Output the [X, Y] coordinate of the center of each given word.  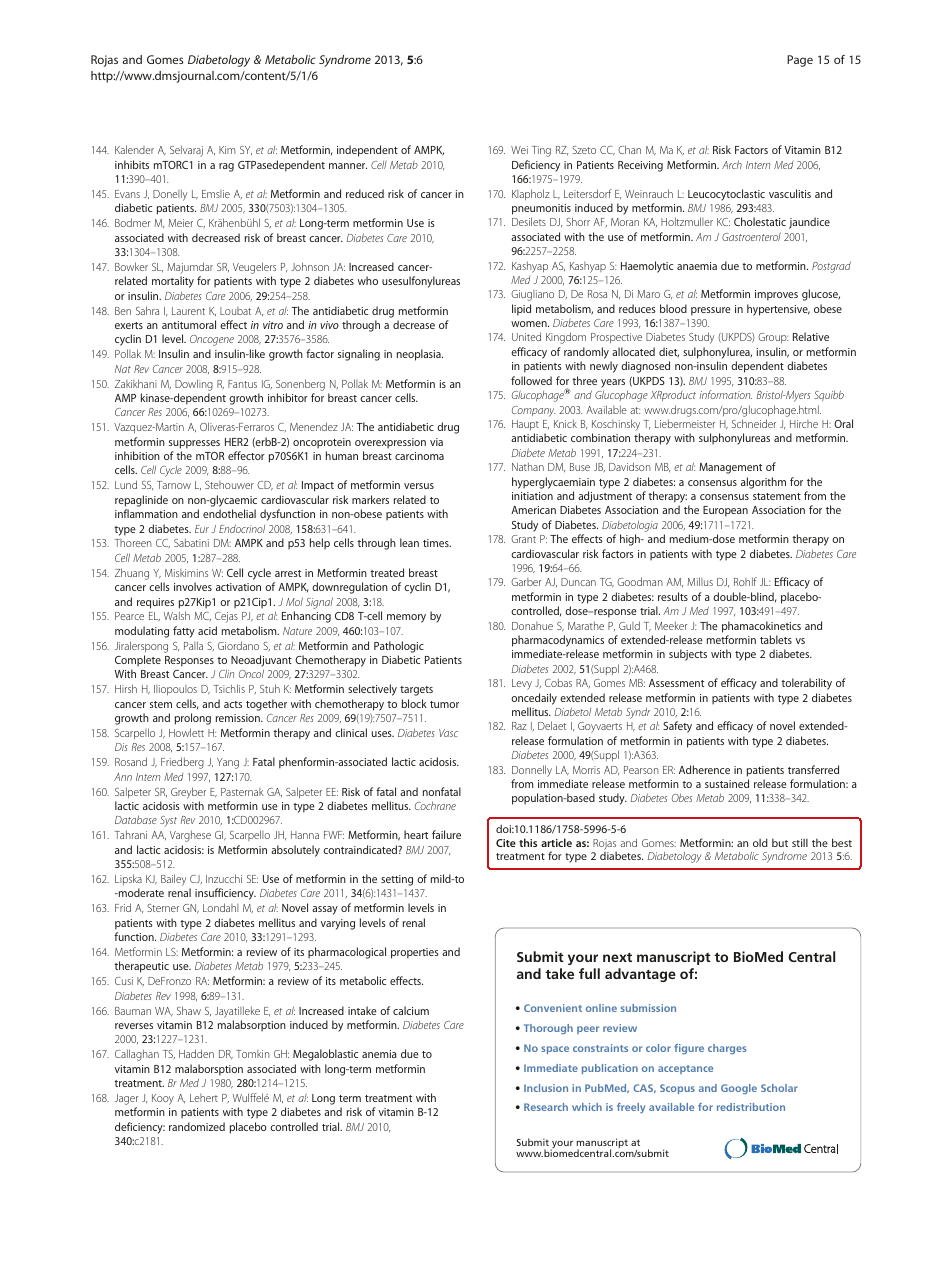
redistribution [751, 1107]
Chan [629, 149]
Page [800, 61]
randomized [197, 1126]
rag [226, 167]
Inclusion [546, 1088]
